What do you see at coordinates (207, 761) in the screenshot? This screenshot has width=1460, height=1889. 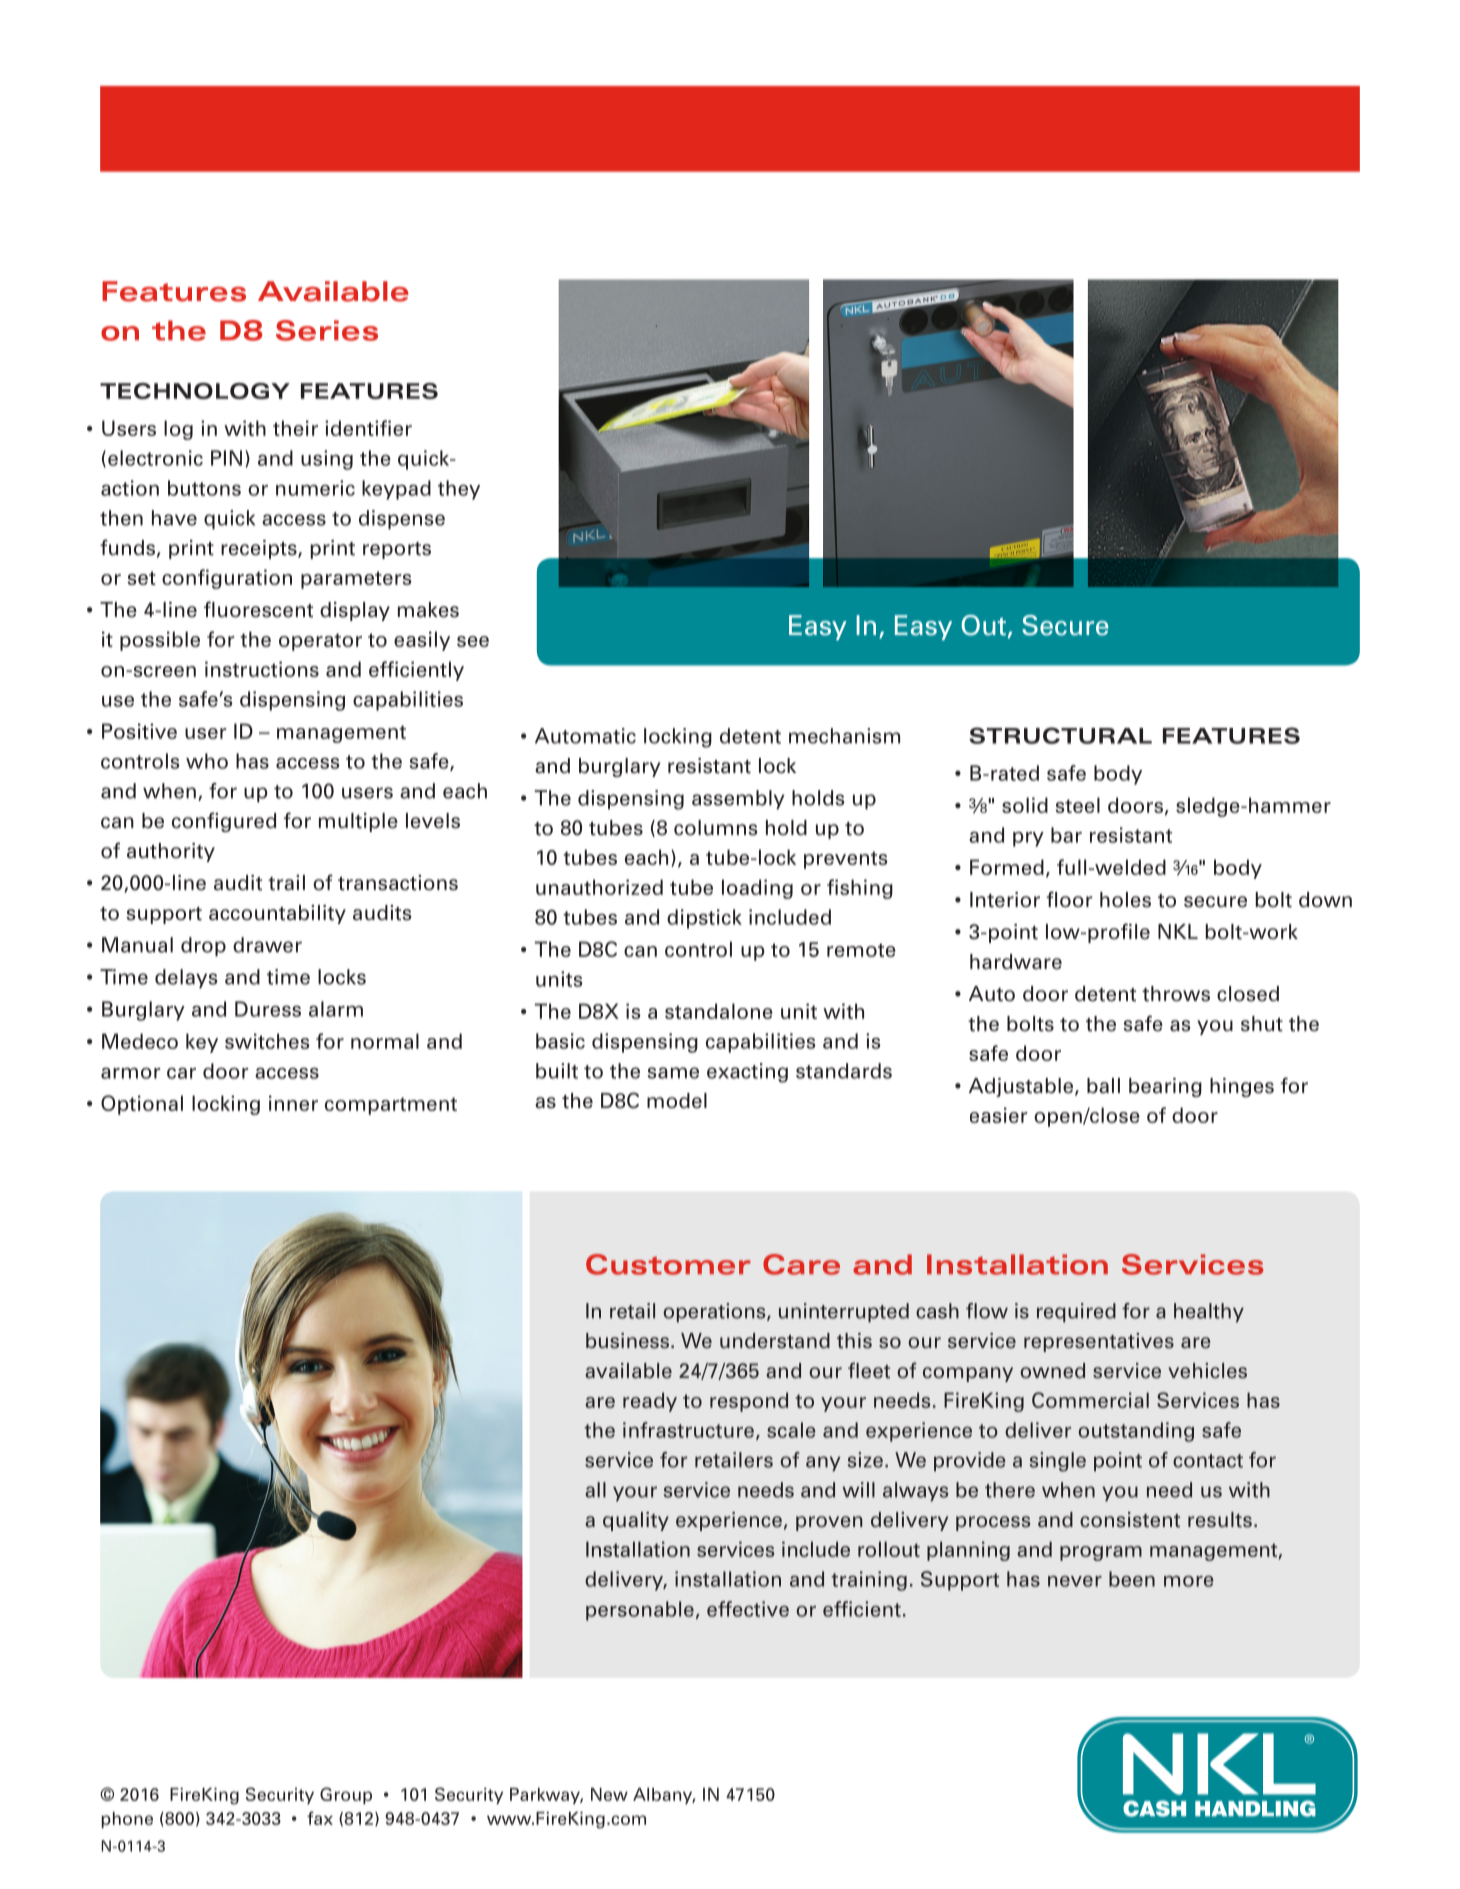 I see `who` at bounding box center [207, 761].
